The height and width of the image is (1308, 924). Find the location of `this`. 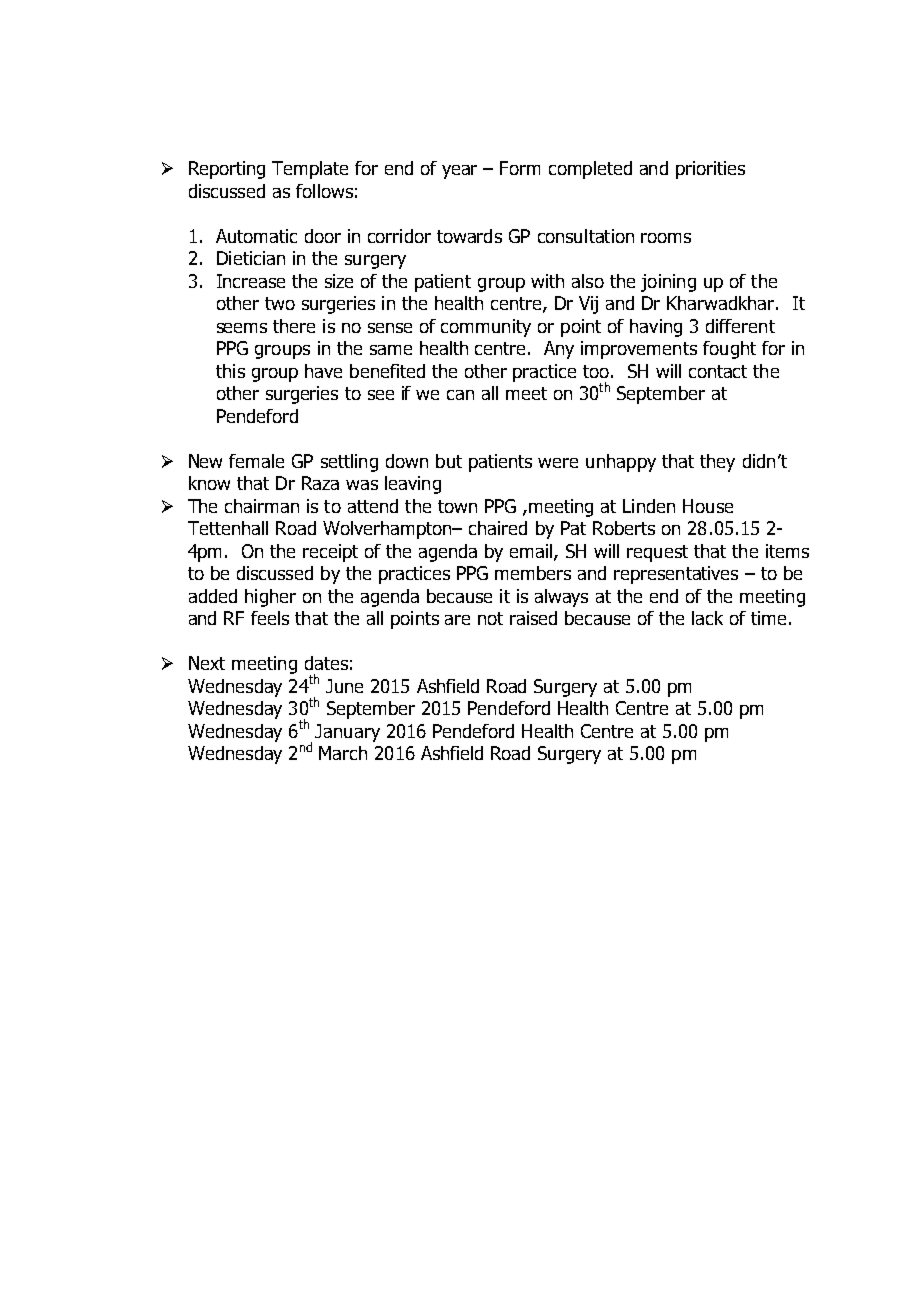

this is located at coordinates (230, 371).
